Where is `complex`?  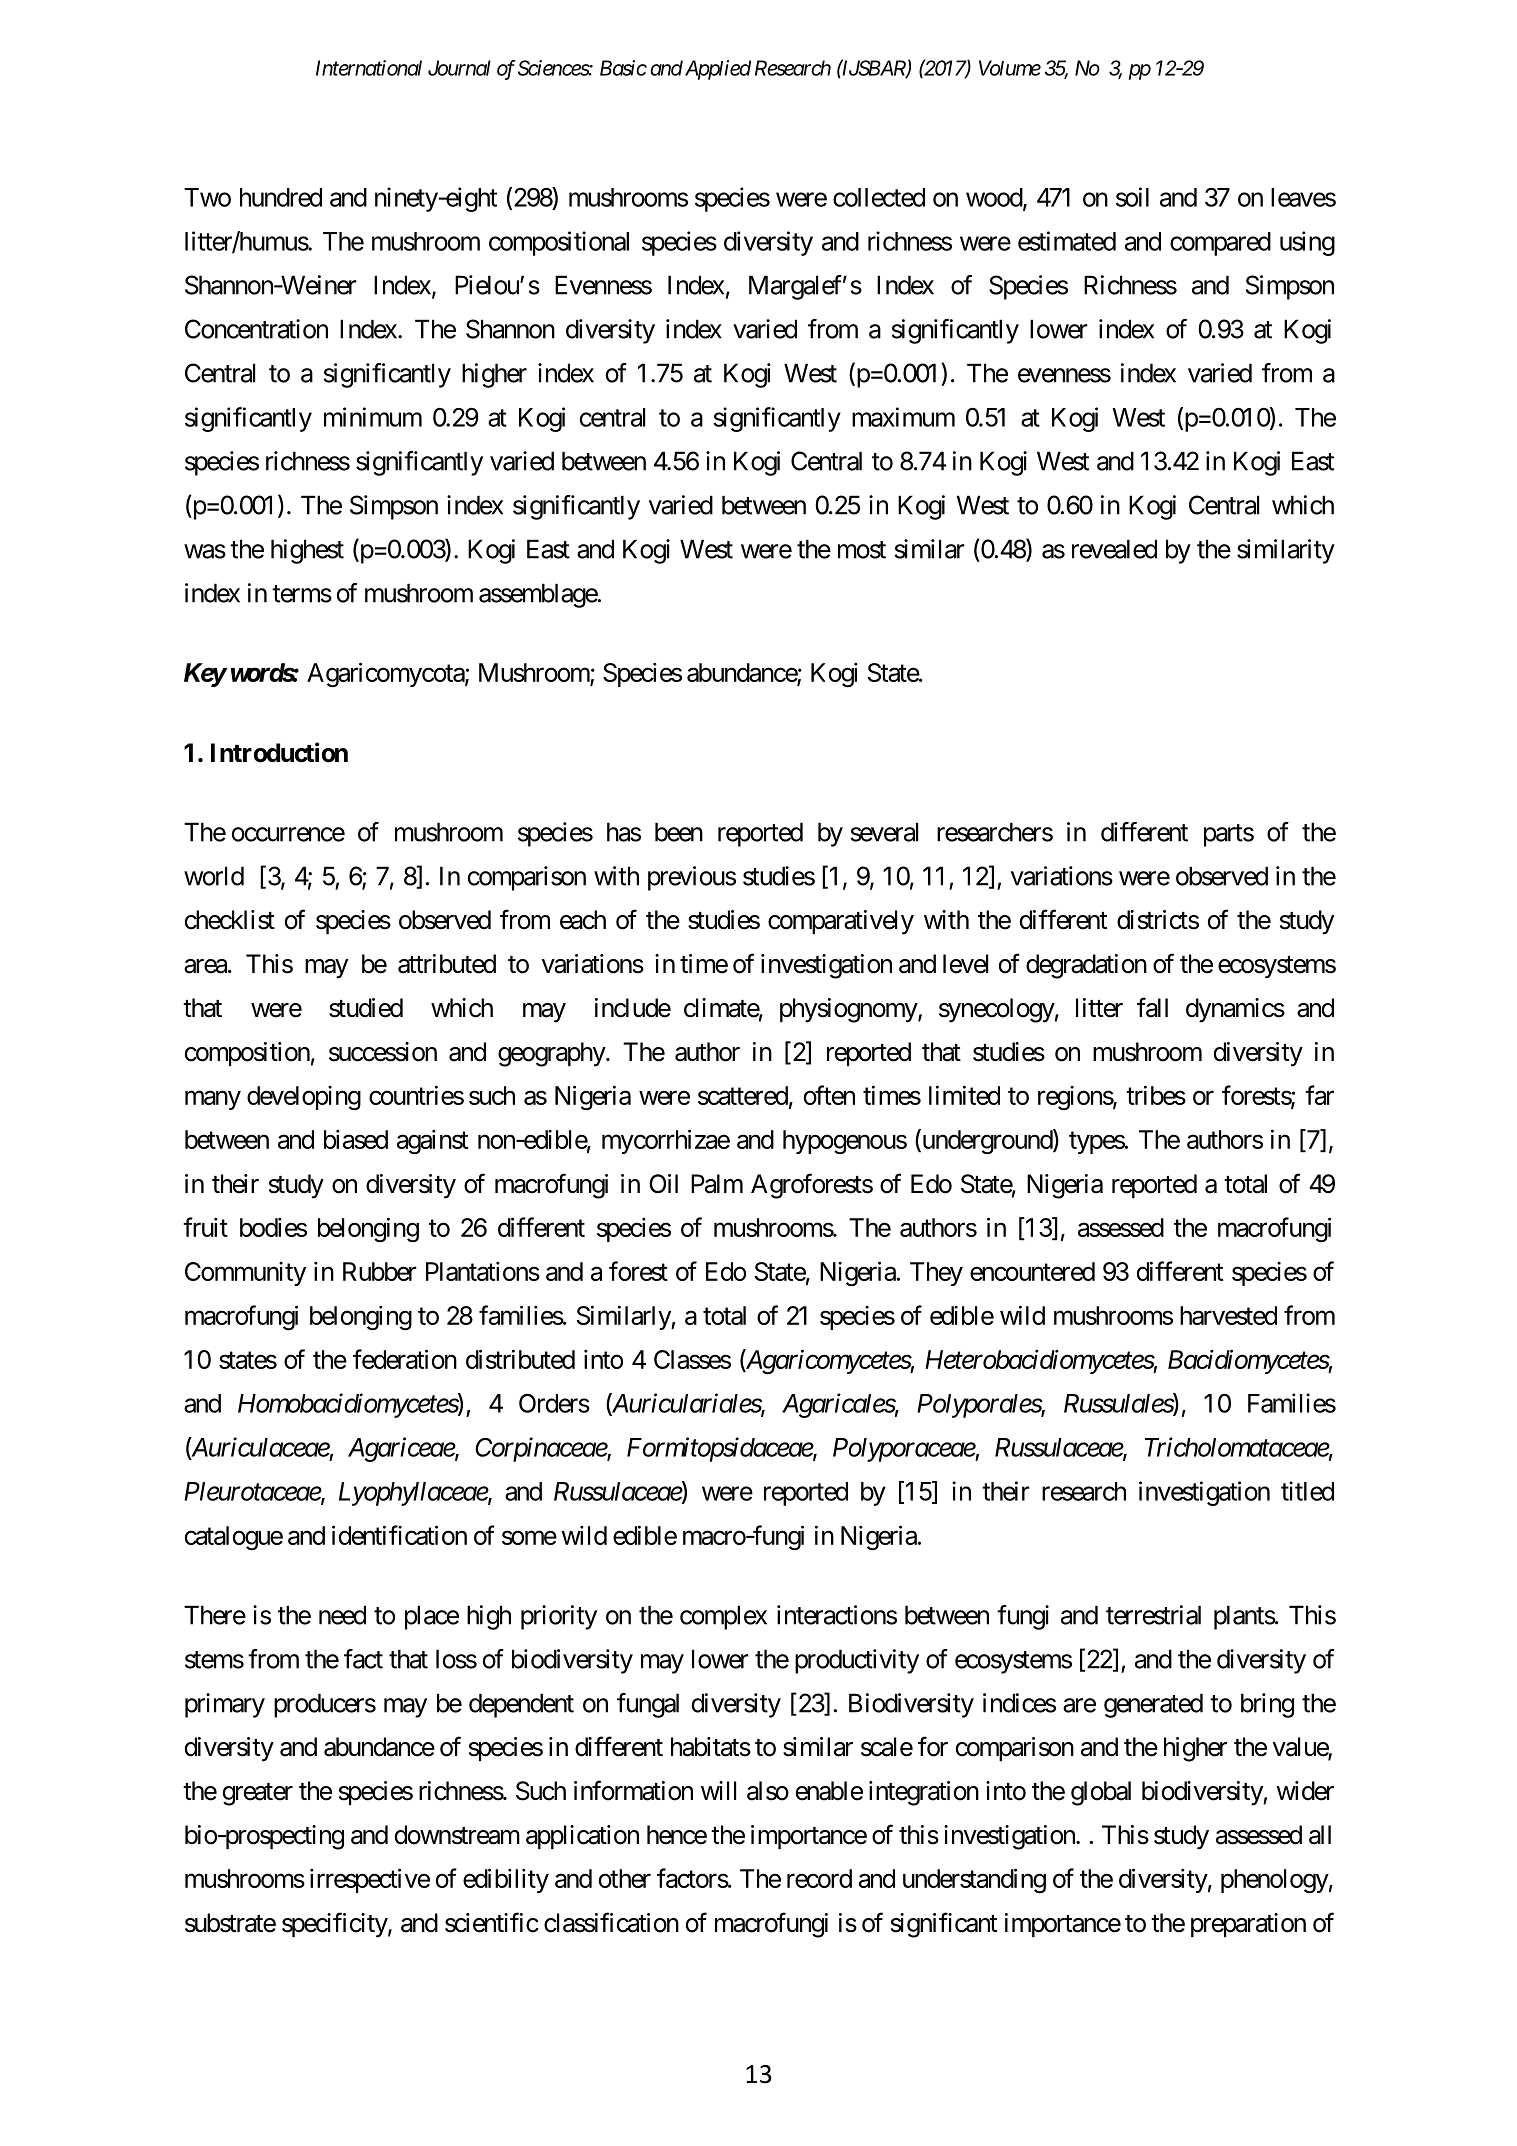
complex is located at coordinates (723, 1617).
